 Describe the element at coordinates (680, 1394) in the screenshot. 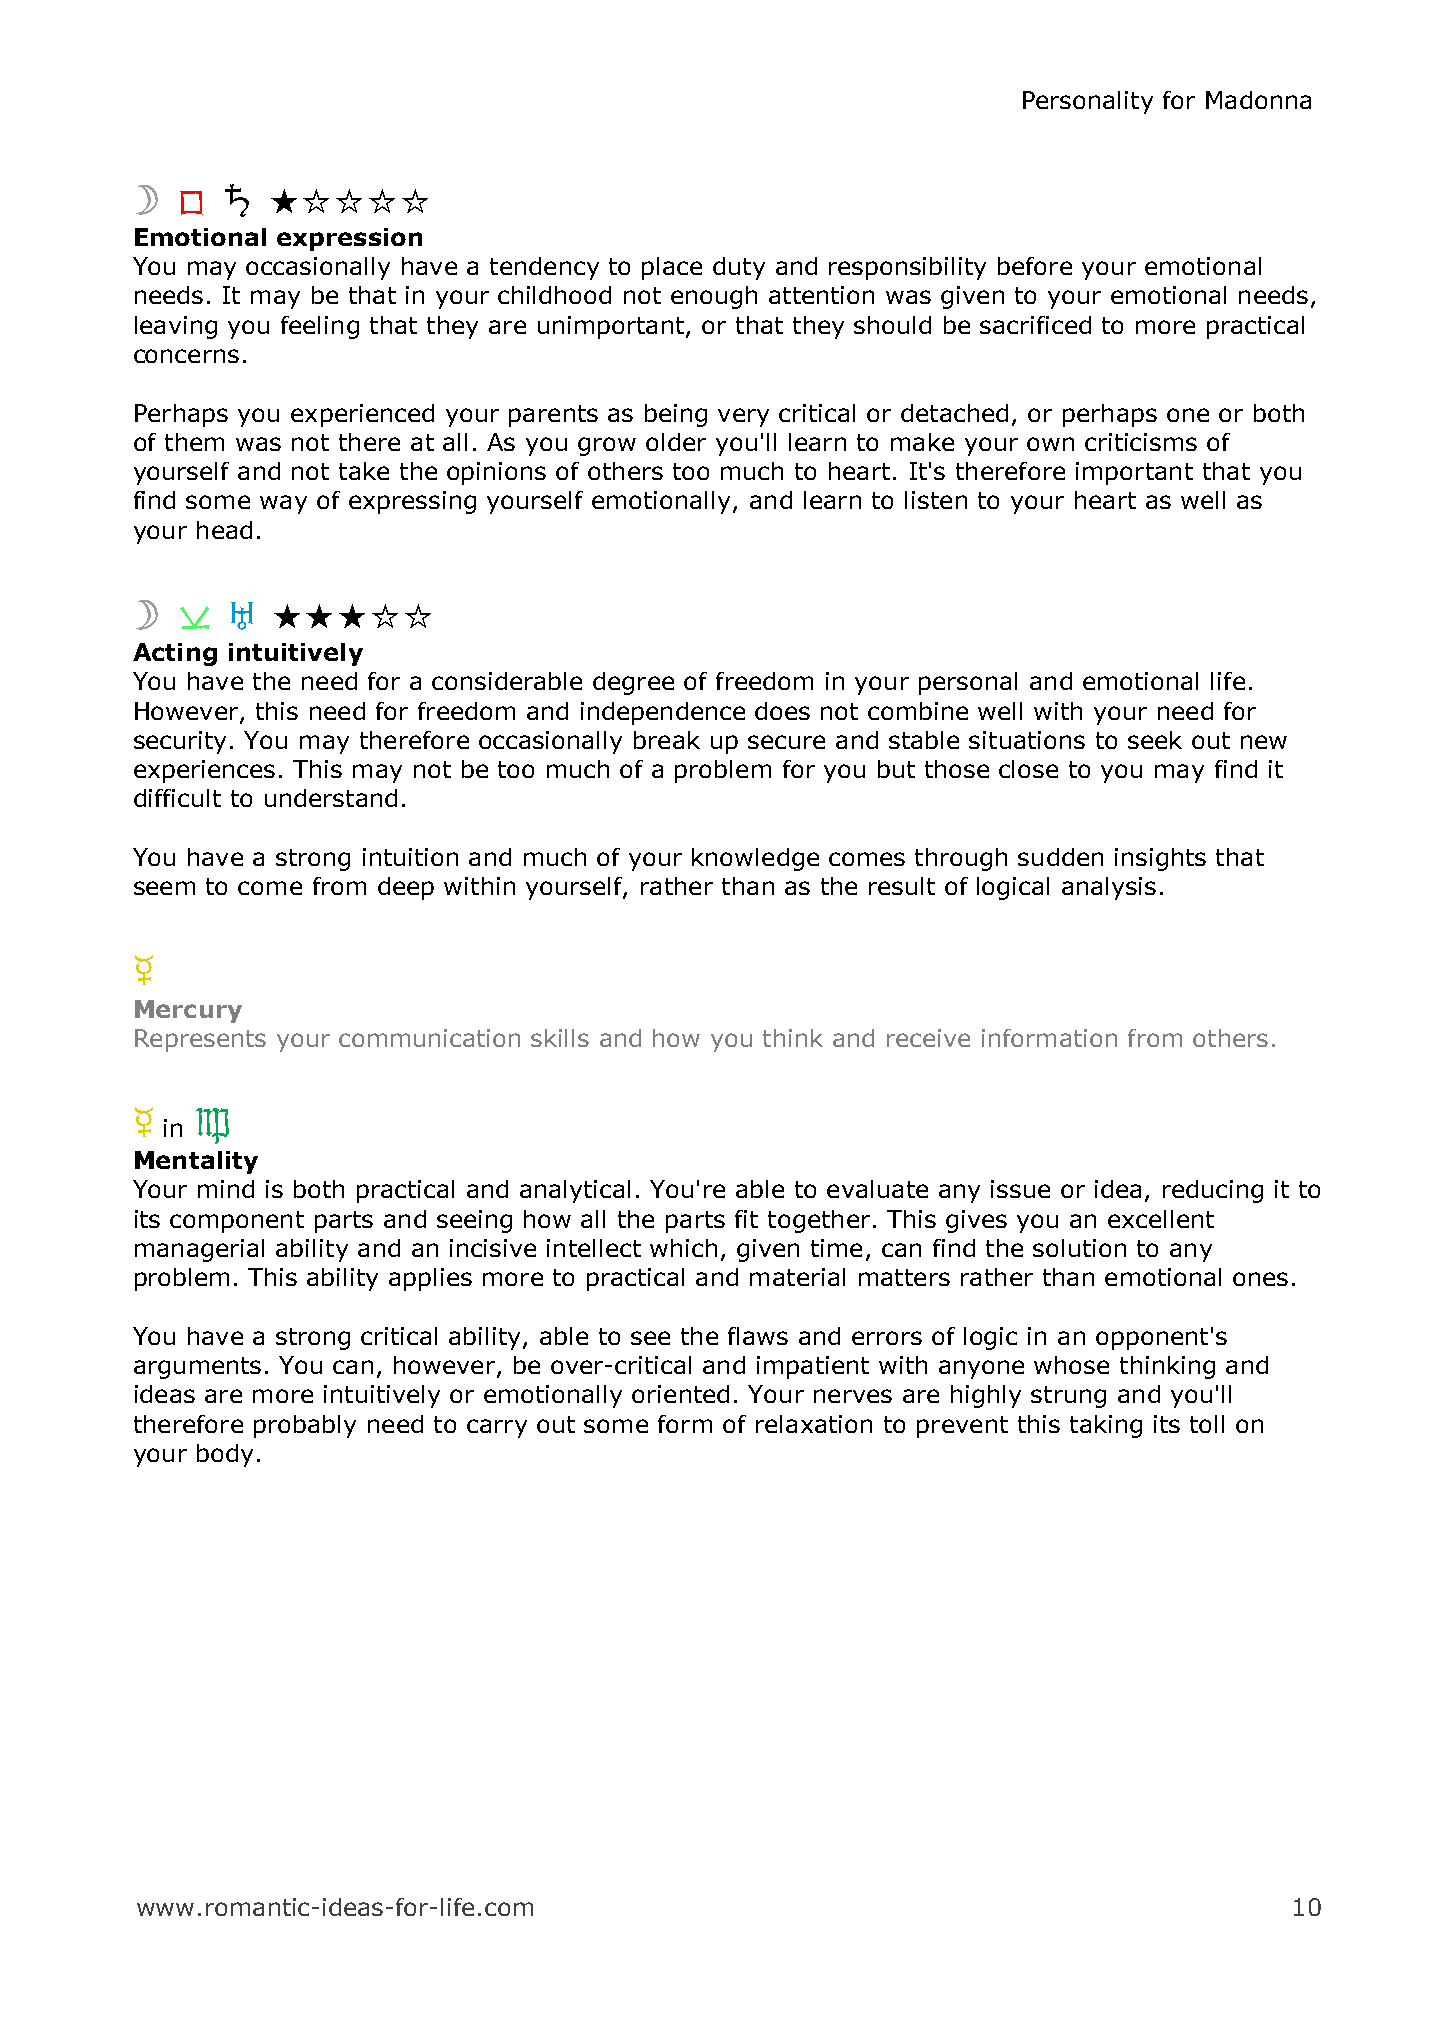

I see `oriented` at that location.
